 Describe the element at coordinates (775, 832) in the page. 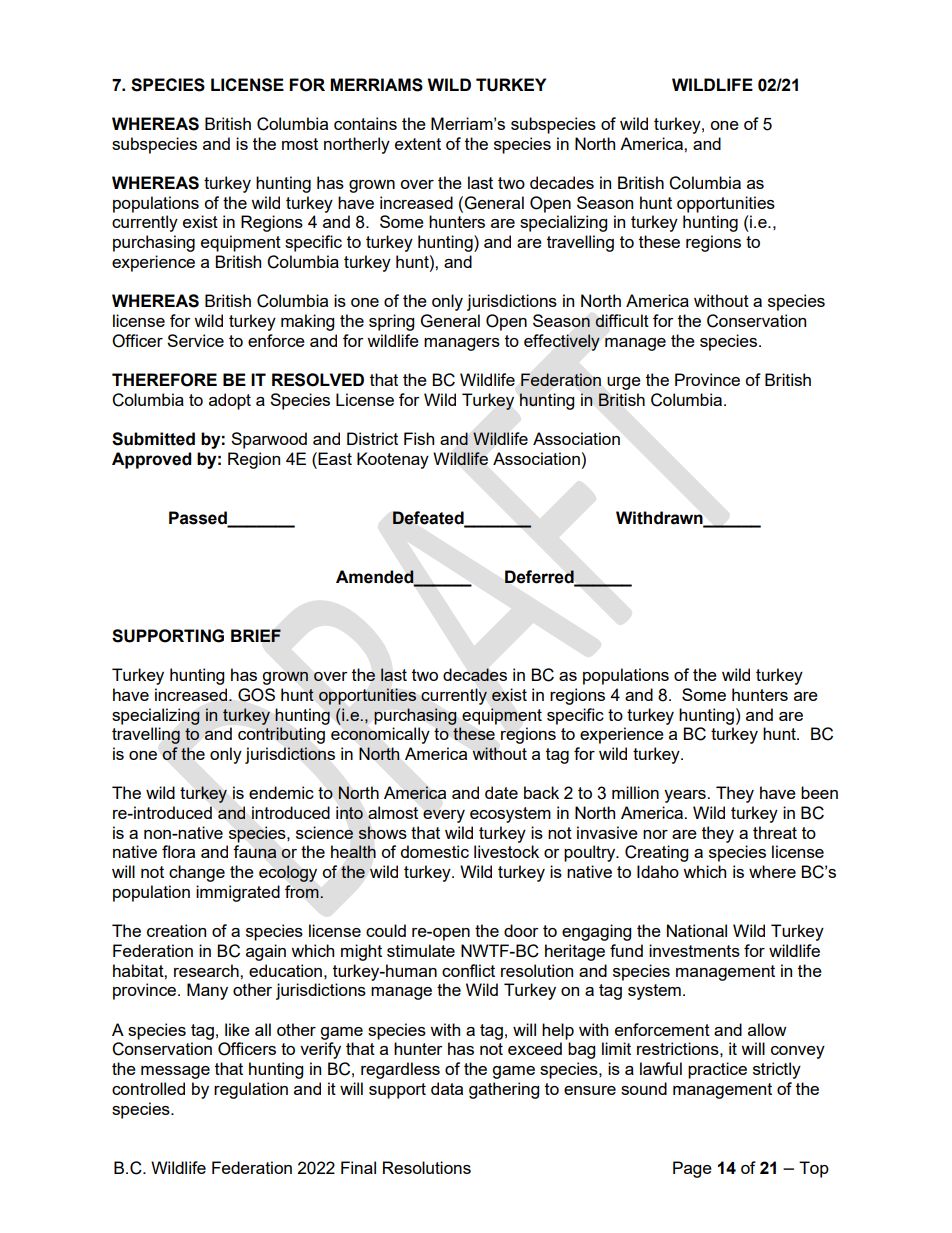

I see `threat` at that location.
